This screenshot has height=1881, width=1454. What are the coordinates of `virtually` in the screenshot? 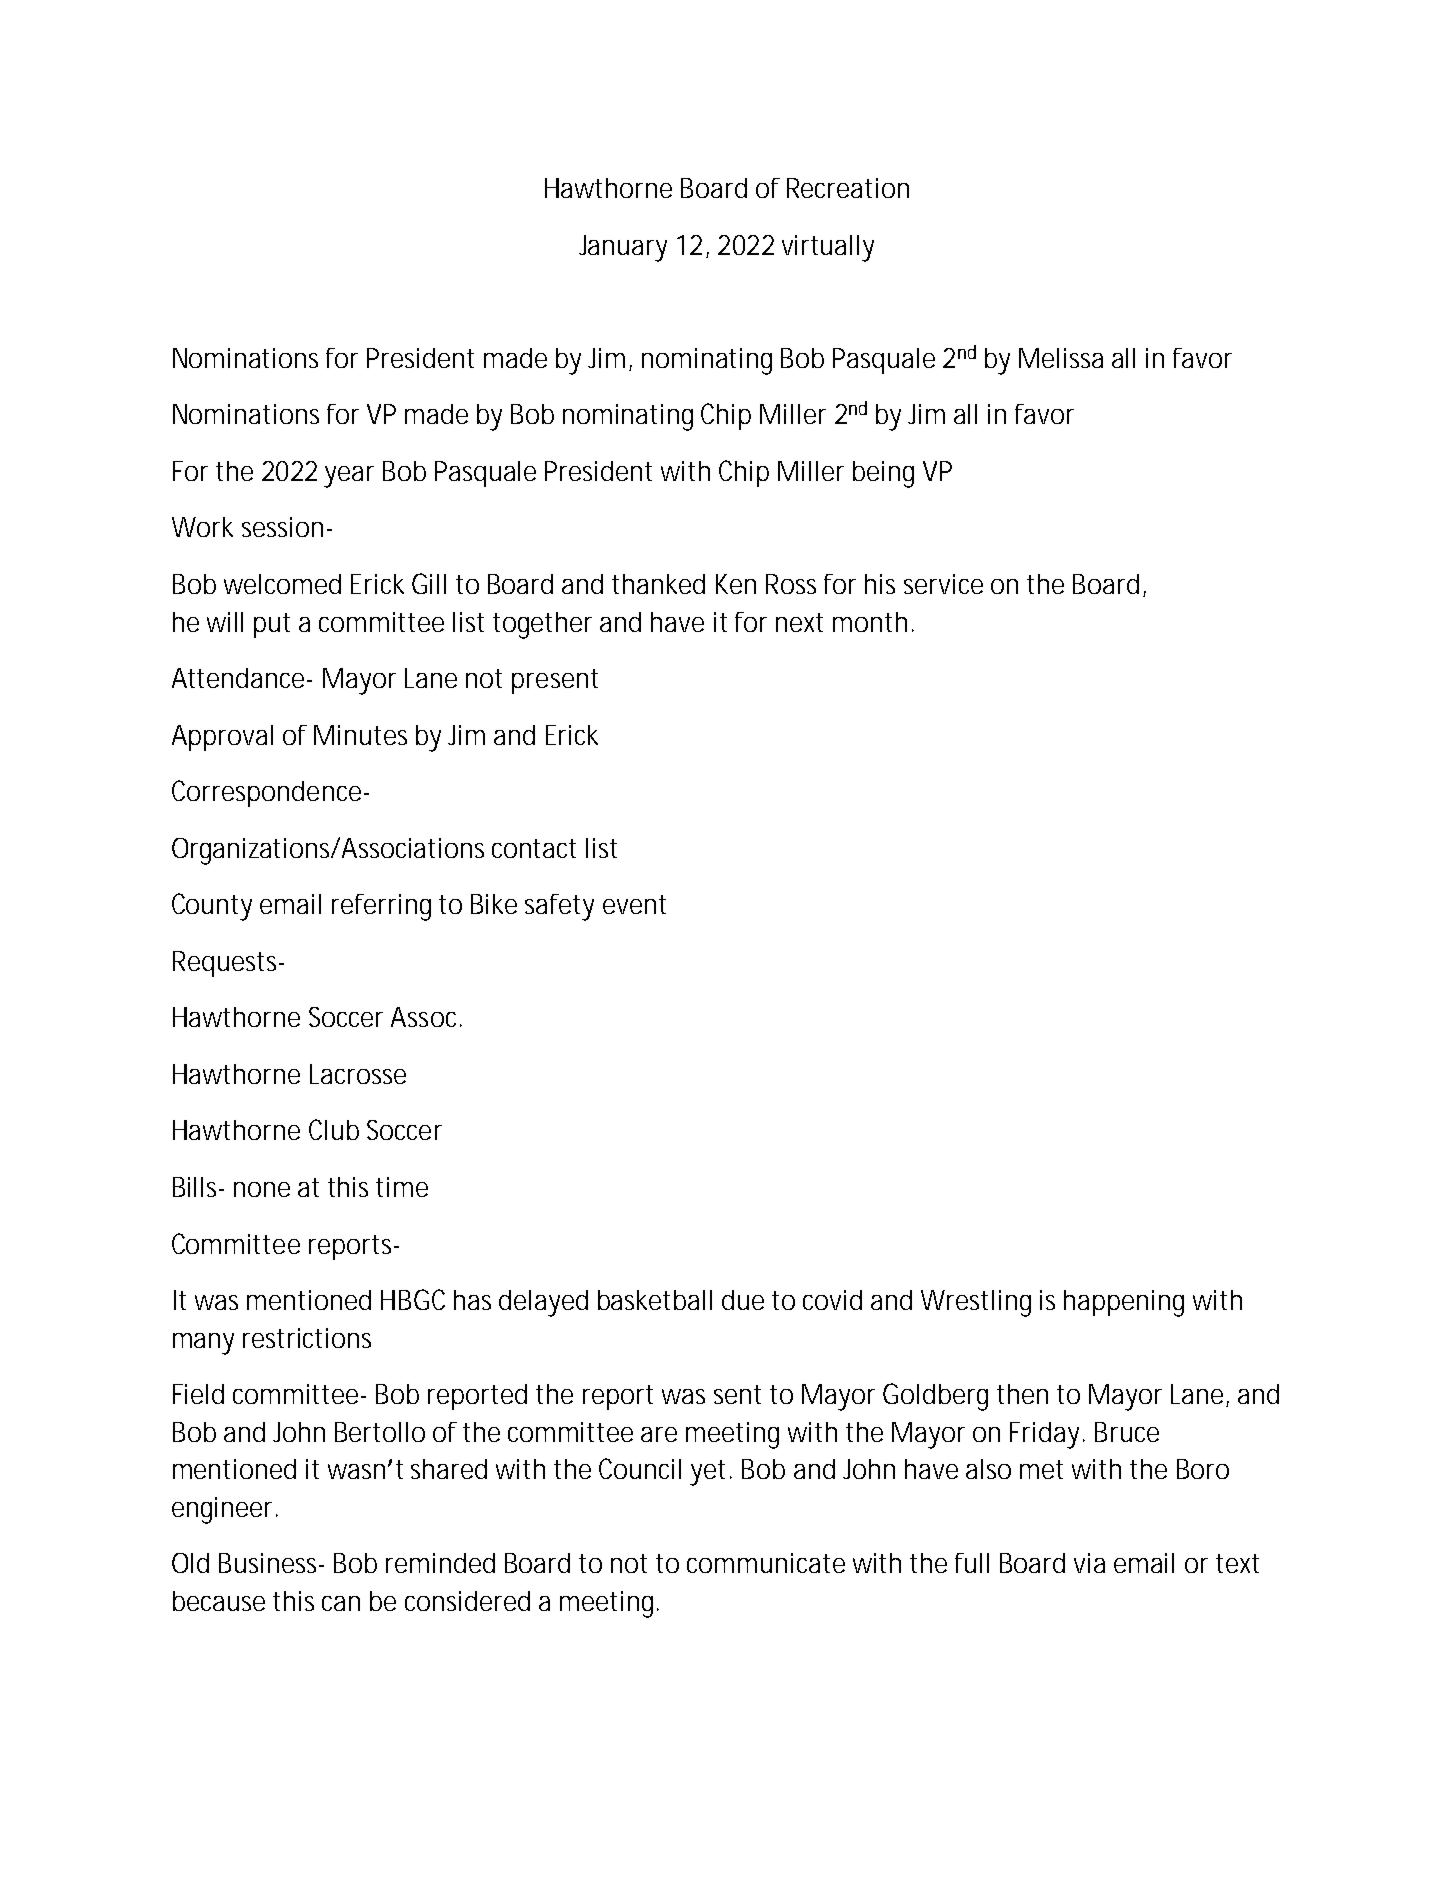 It's located at (828, 248).
